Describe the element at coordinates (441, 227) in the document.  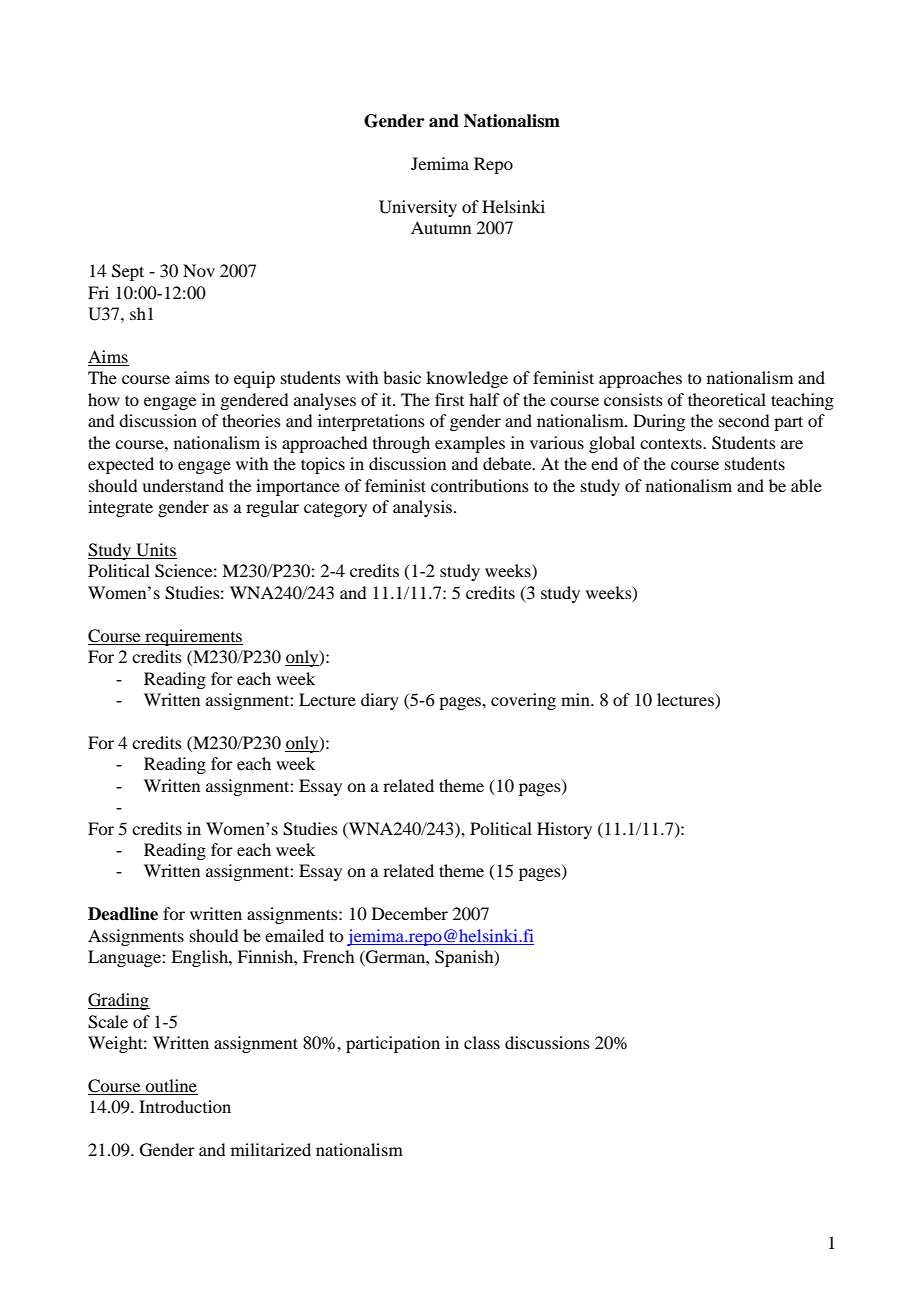
I see `Autumn` at that location.
